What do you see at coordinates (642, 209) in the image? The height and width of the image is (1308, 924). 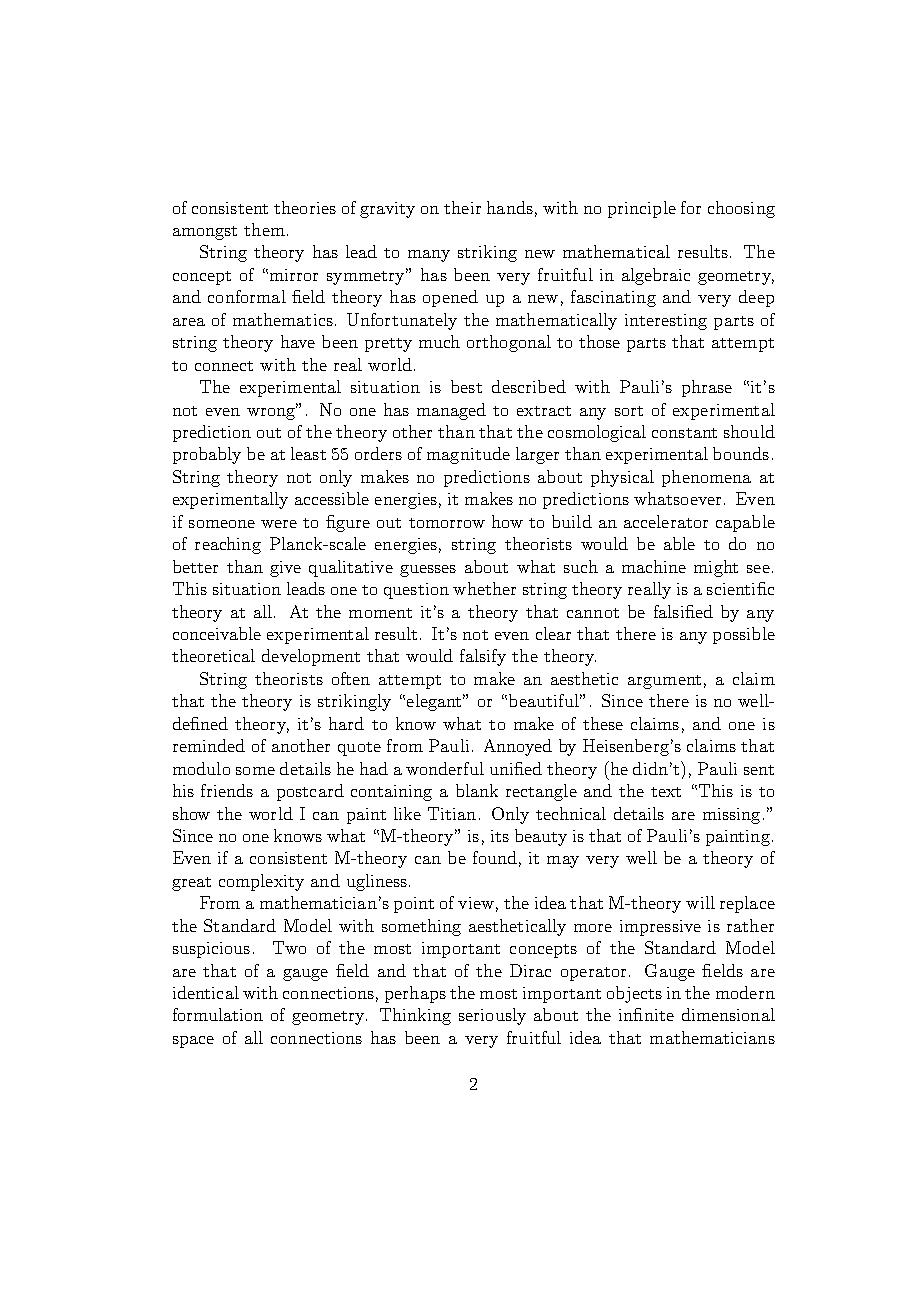 I see `principle` at bounding box center [642, 209].
